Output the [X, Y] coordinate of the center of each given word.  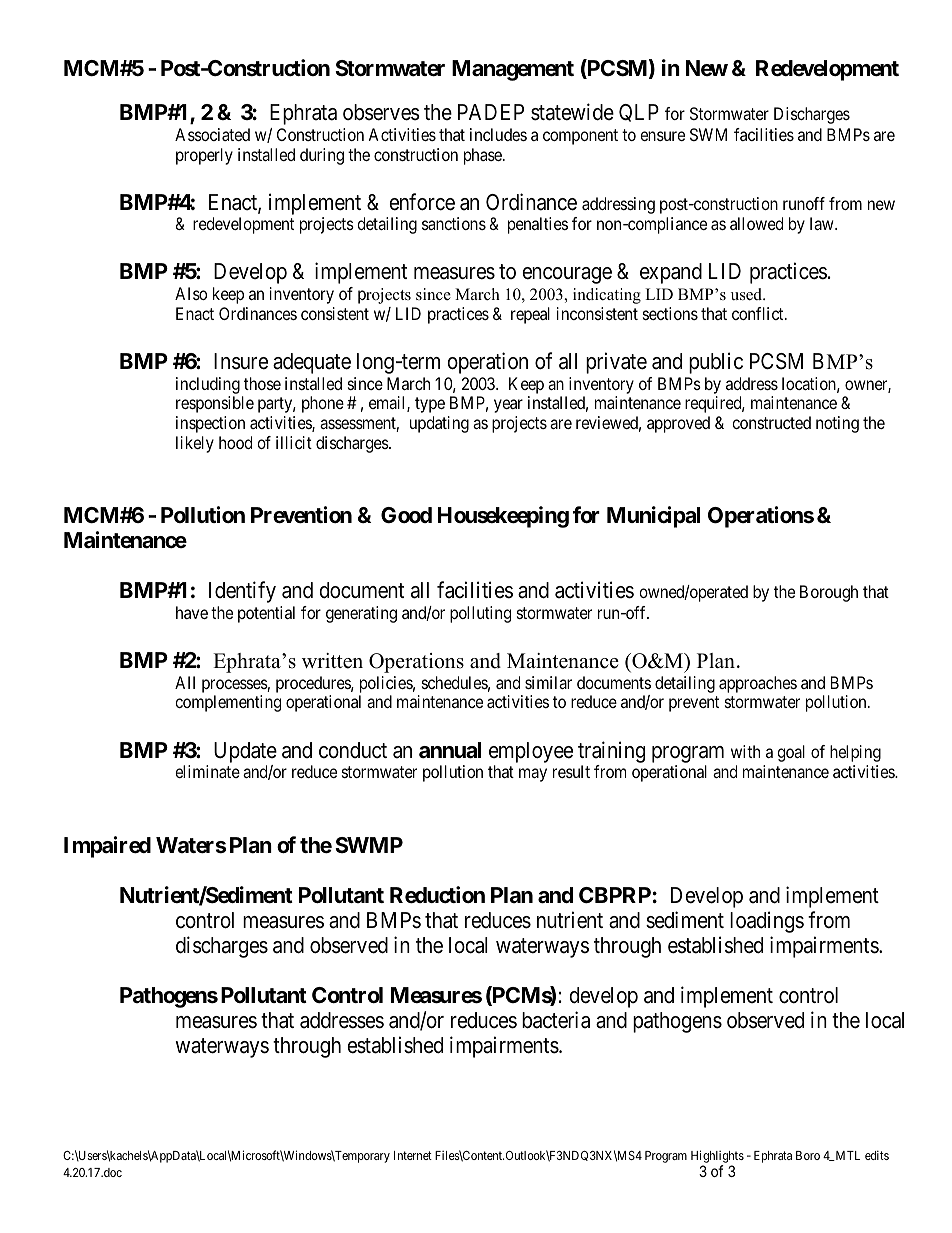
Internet [413, 1155]
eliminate [207, 771]
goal [791, 753]
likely [195, 444]
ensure [662, 136]
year [508, 406]
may [533, 775]
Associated [212, 134]
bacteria [556, 1020]
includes [498, 134]
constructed [771, 422]
